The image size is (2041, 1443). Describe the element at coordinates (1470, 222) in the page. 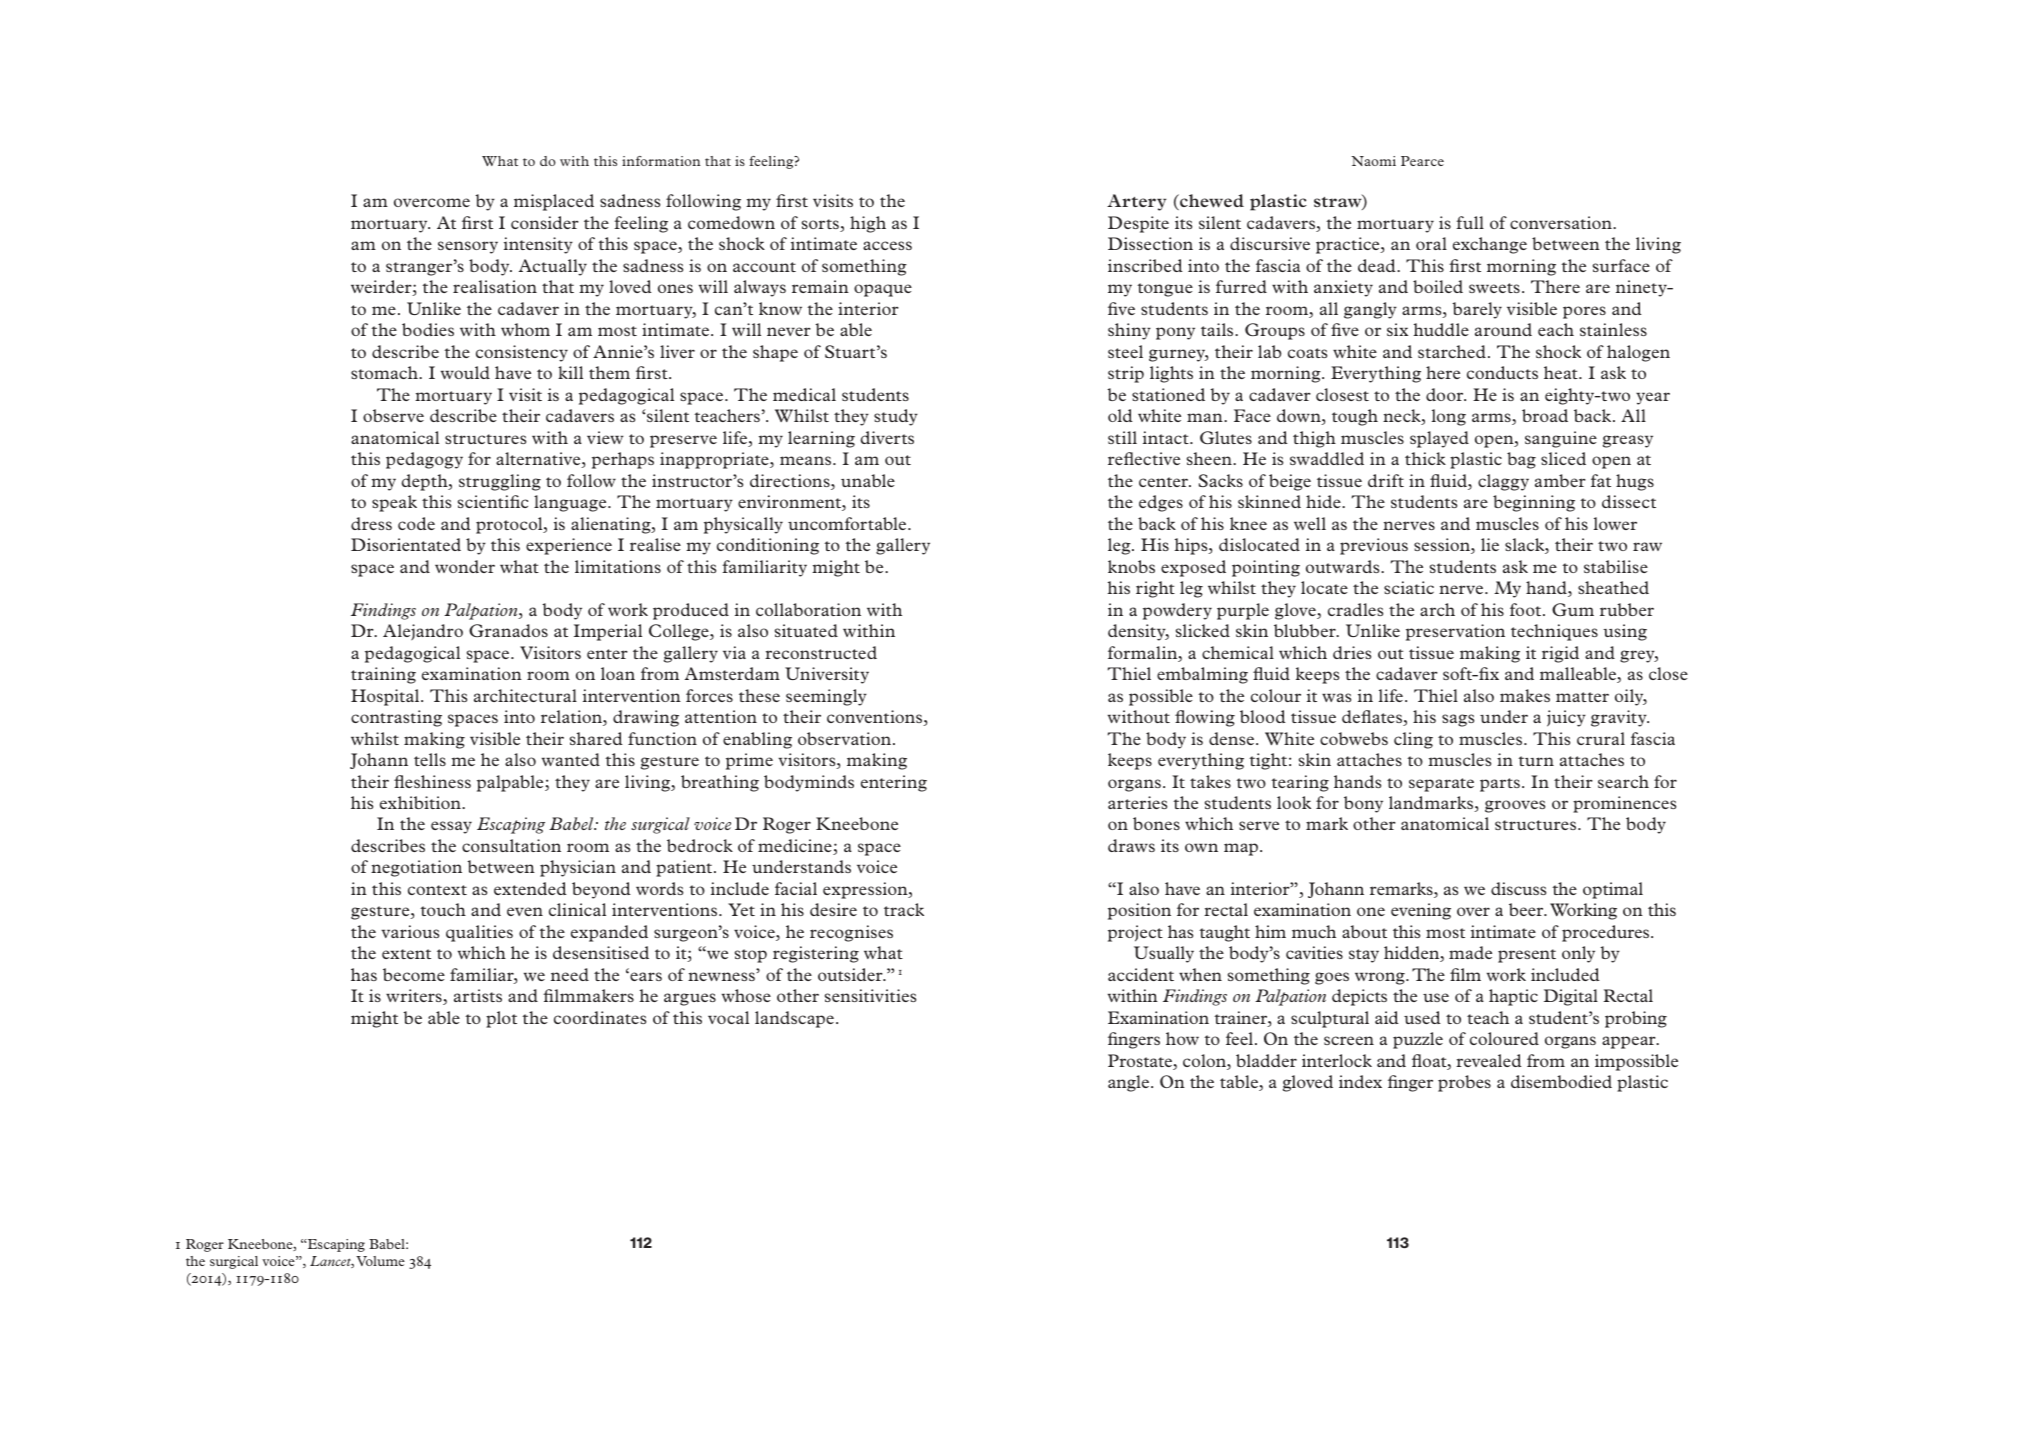

I see `full` at that location.
